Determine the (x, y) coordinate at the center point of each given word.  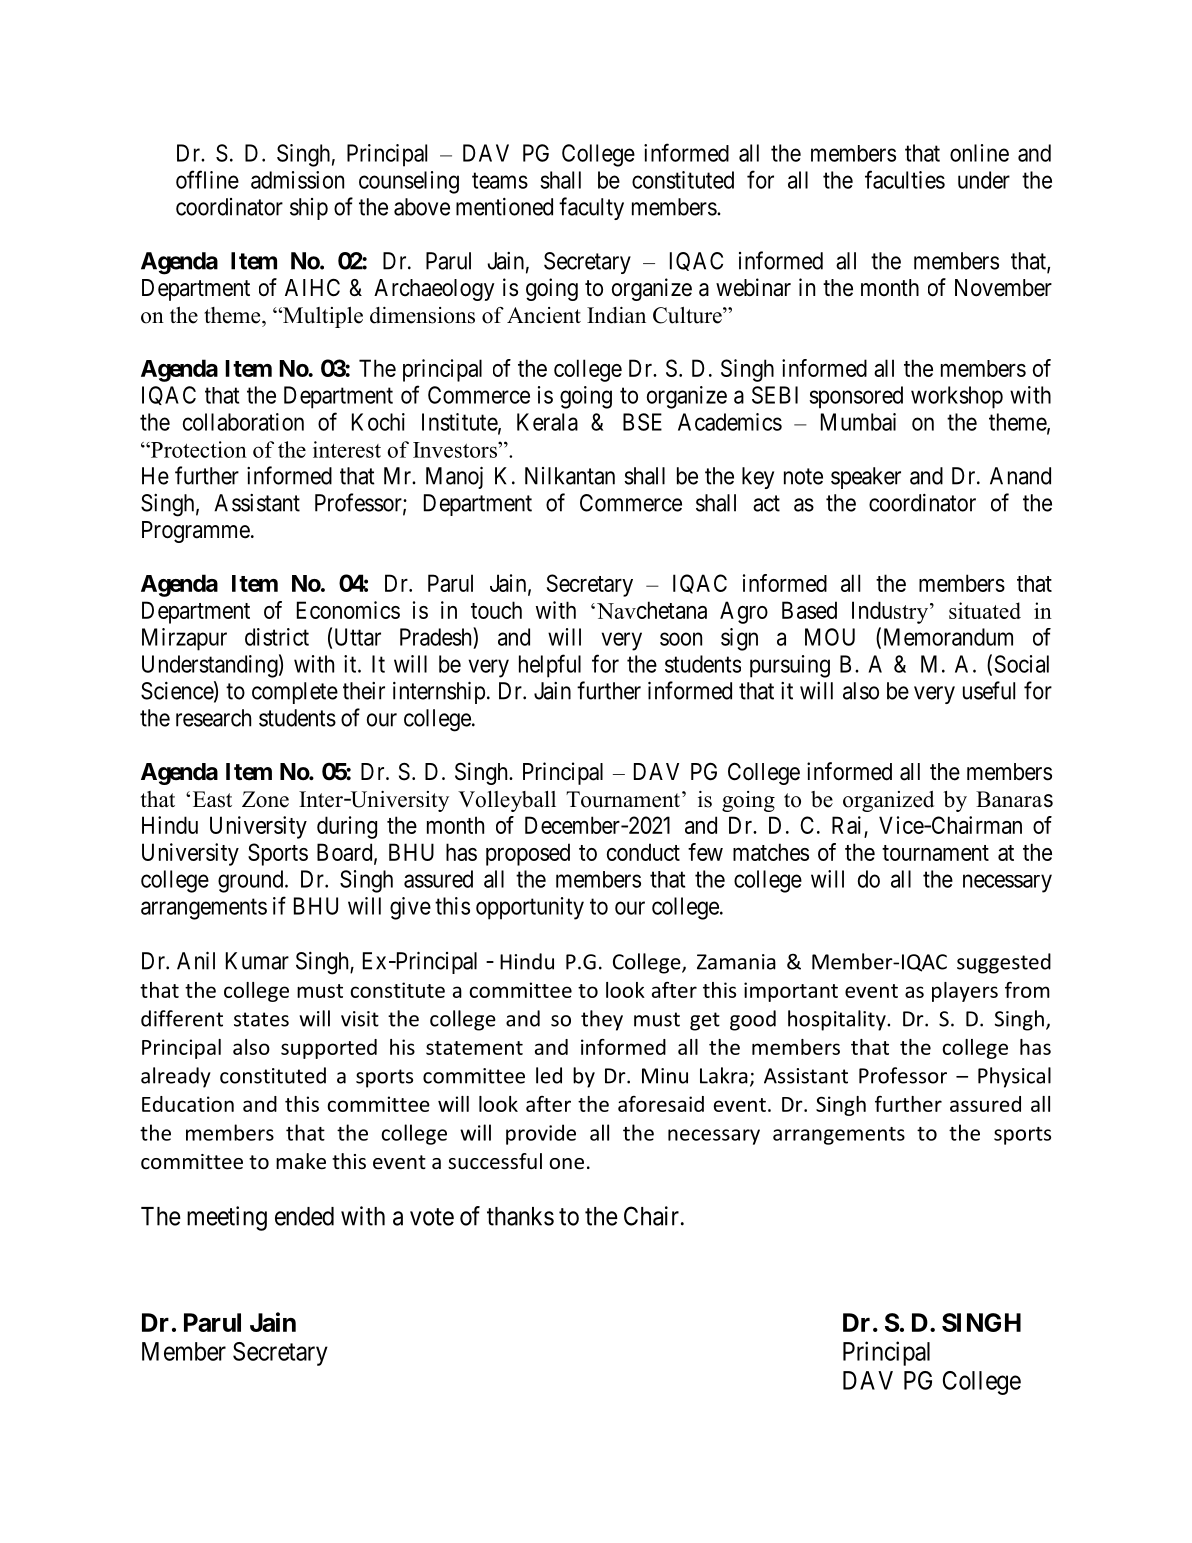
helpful (550, 666)
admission (297, 180)
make (301, 1161)
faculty (591, 208)
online (979, 153)
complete (295, 693)
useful (989, 690)
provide (541, 1134)
